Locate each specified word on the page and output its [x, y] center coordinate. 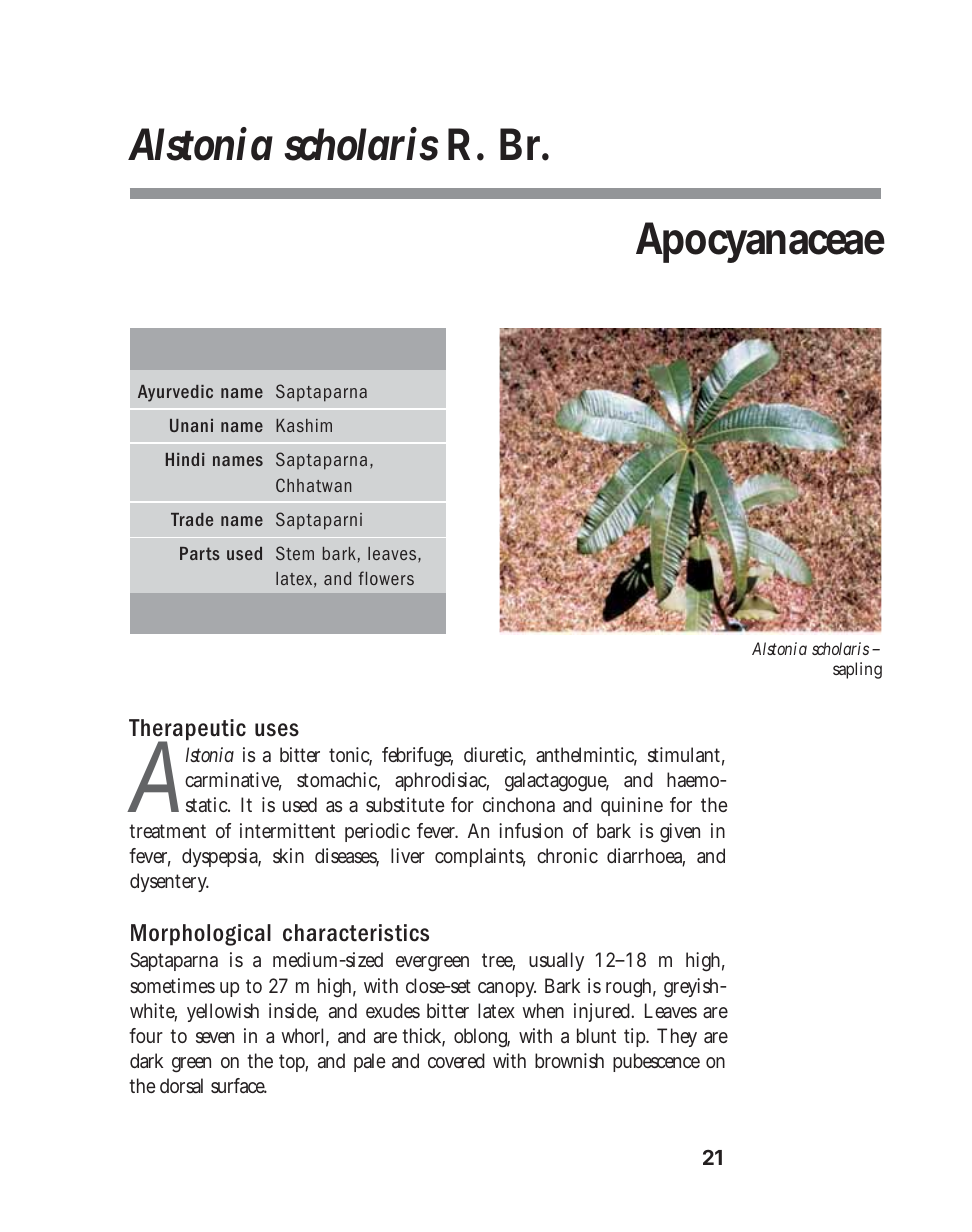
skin [288, 855]
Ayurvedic [175, 393]
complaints [480, 857]
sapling [857, 670]
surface [239, 1085]
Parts [200, 553]
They [677, 1037]
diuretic [495, 756]
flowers [386, 578]
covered [456, 1060]
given [680, 833]
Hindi [185, 459]
